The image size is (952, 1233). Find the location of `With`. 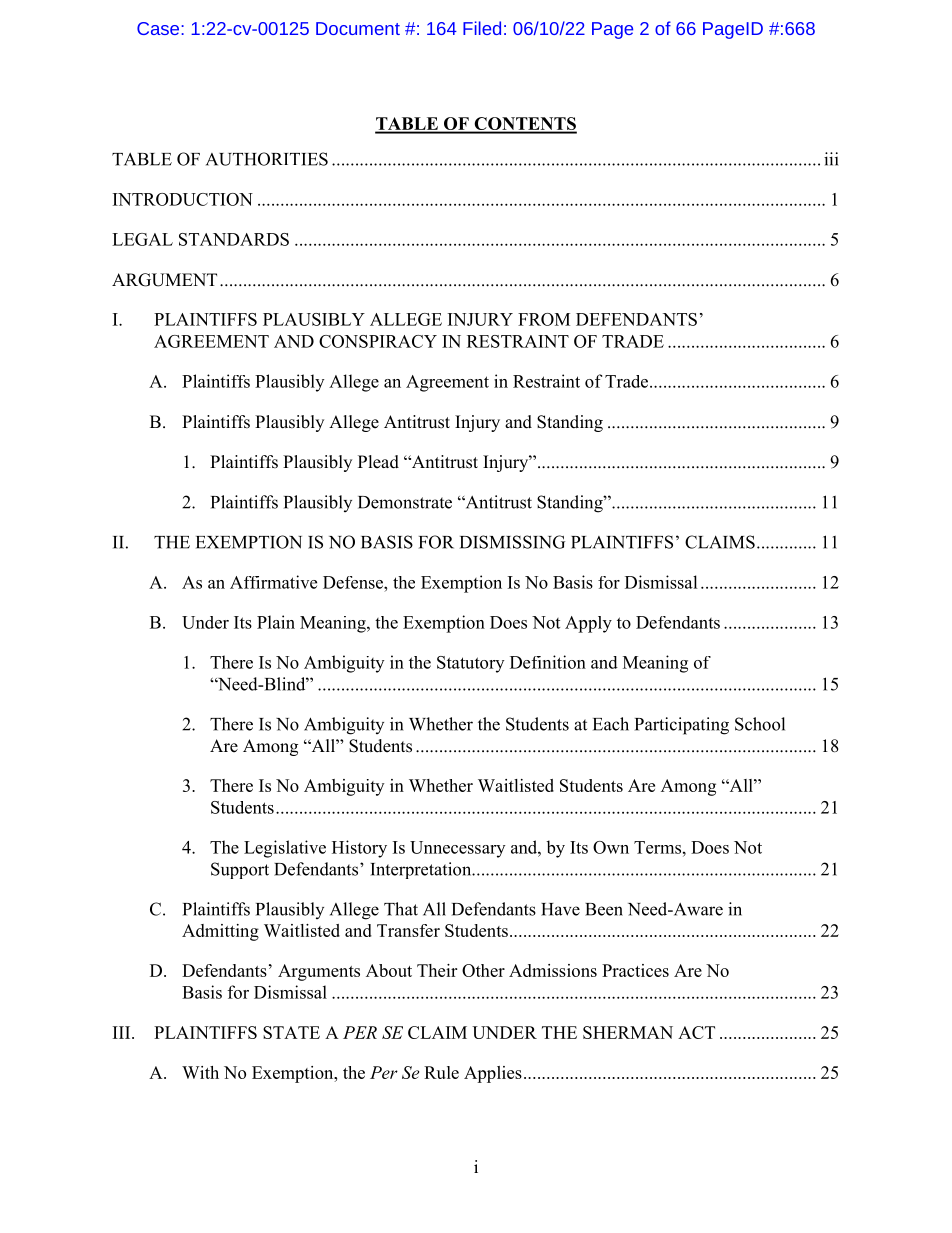

With is located at coordinates (200, 1072).
